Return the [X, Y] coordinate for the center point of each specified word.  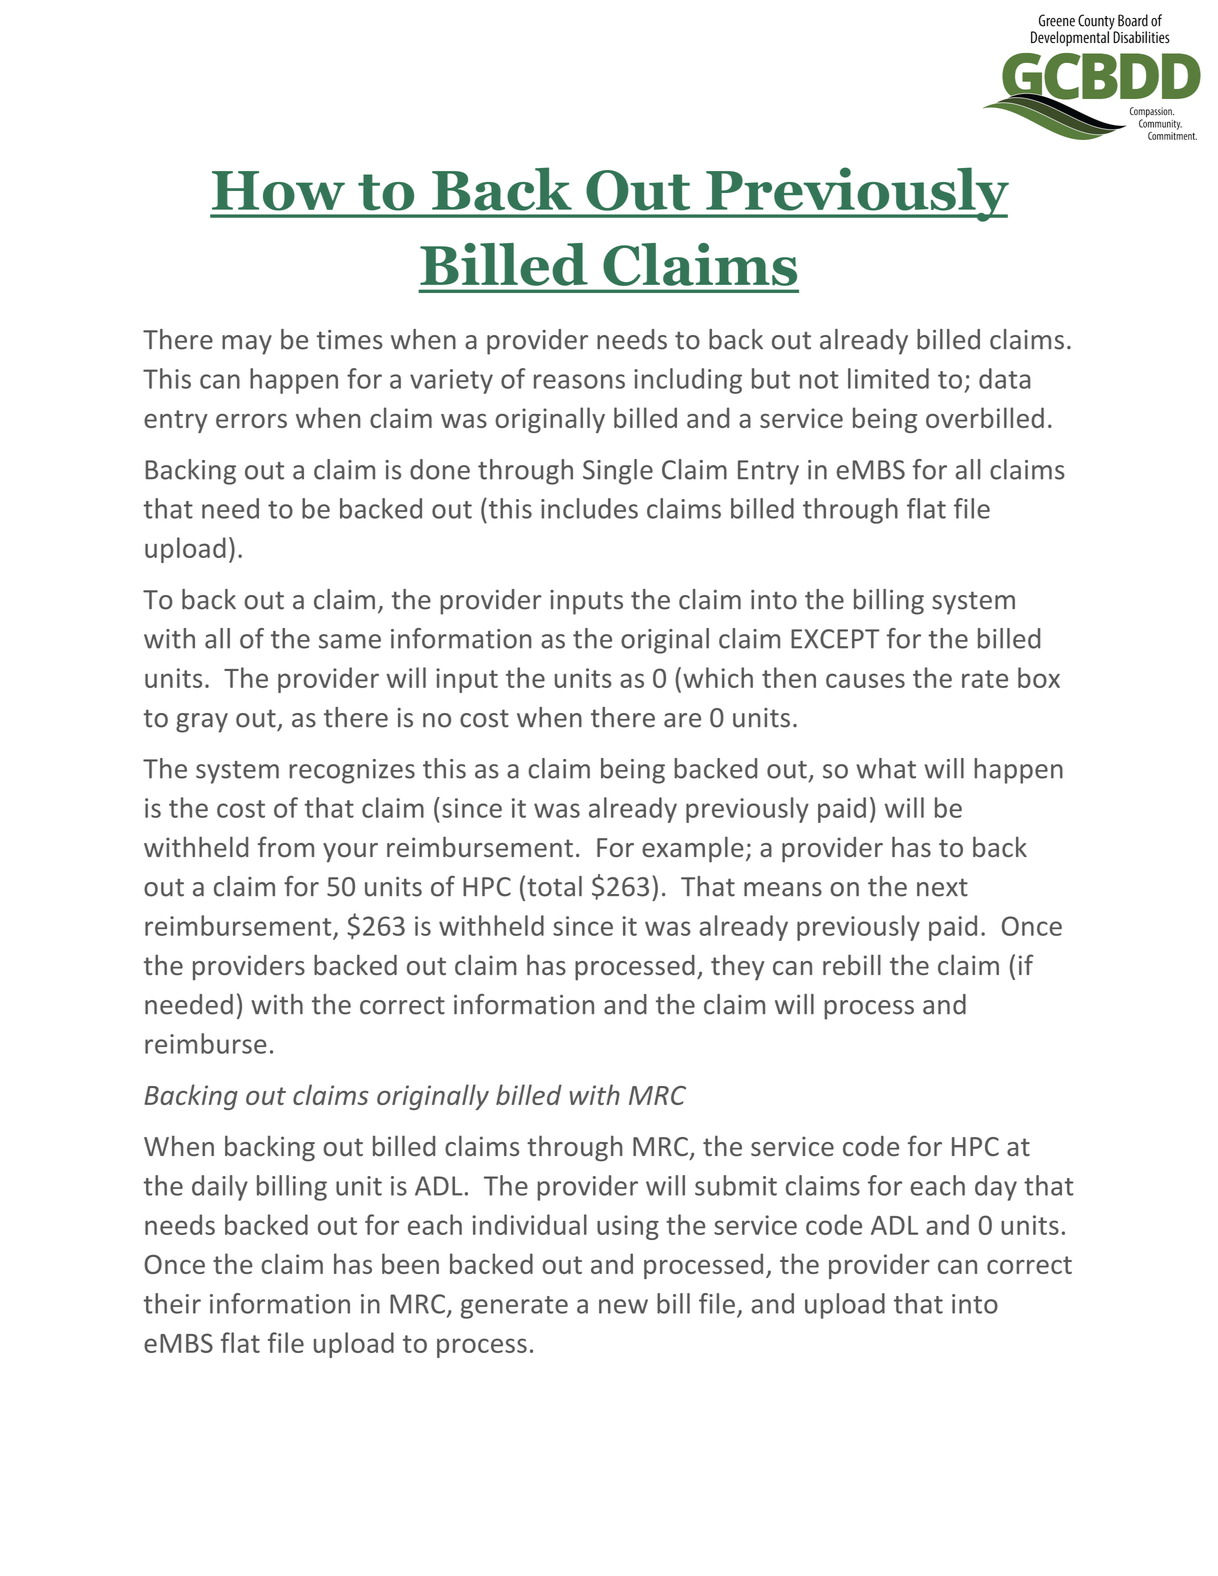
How [278, 191]
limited [888, 378]
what [886, 768]
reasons [579, 381]
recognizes [352, 771]
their [172, 1303]
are [682, 720]
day [996, 1188]
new [623, 1306]
